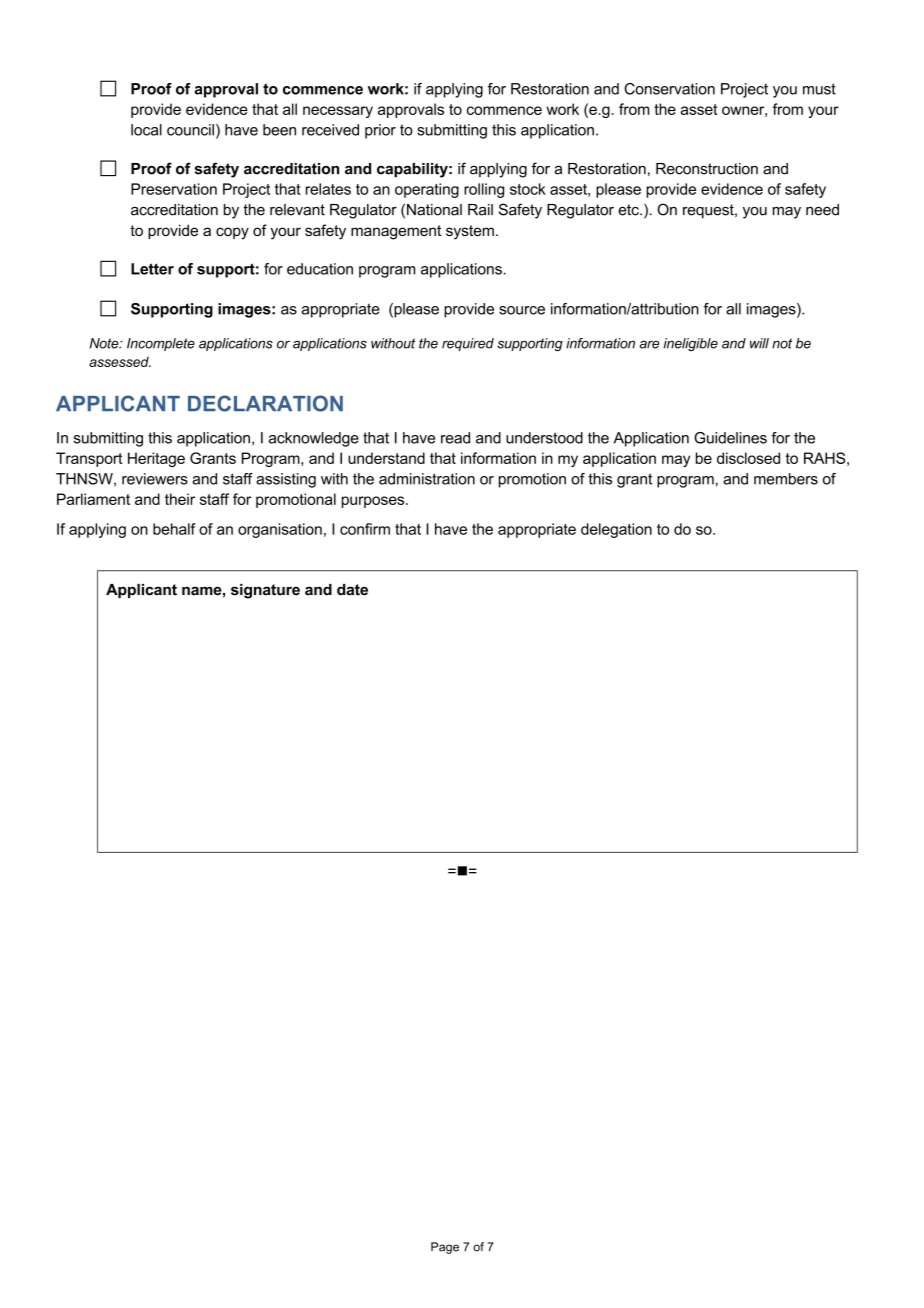 The image size is (924, 1308). I want to click on confirm, so click(365, 529).
